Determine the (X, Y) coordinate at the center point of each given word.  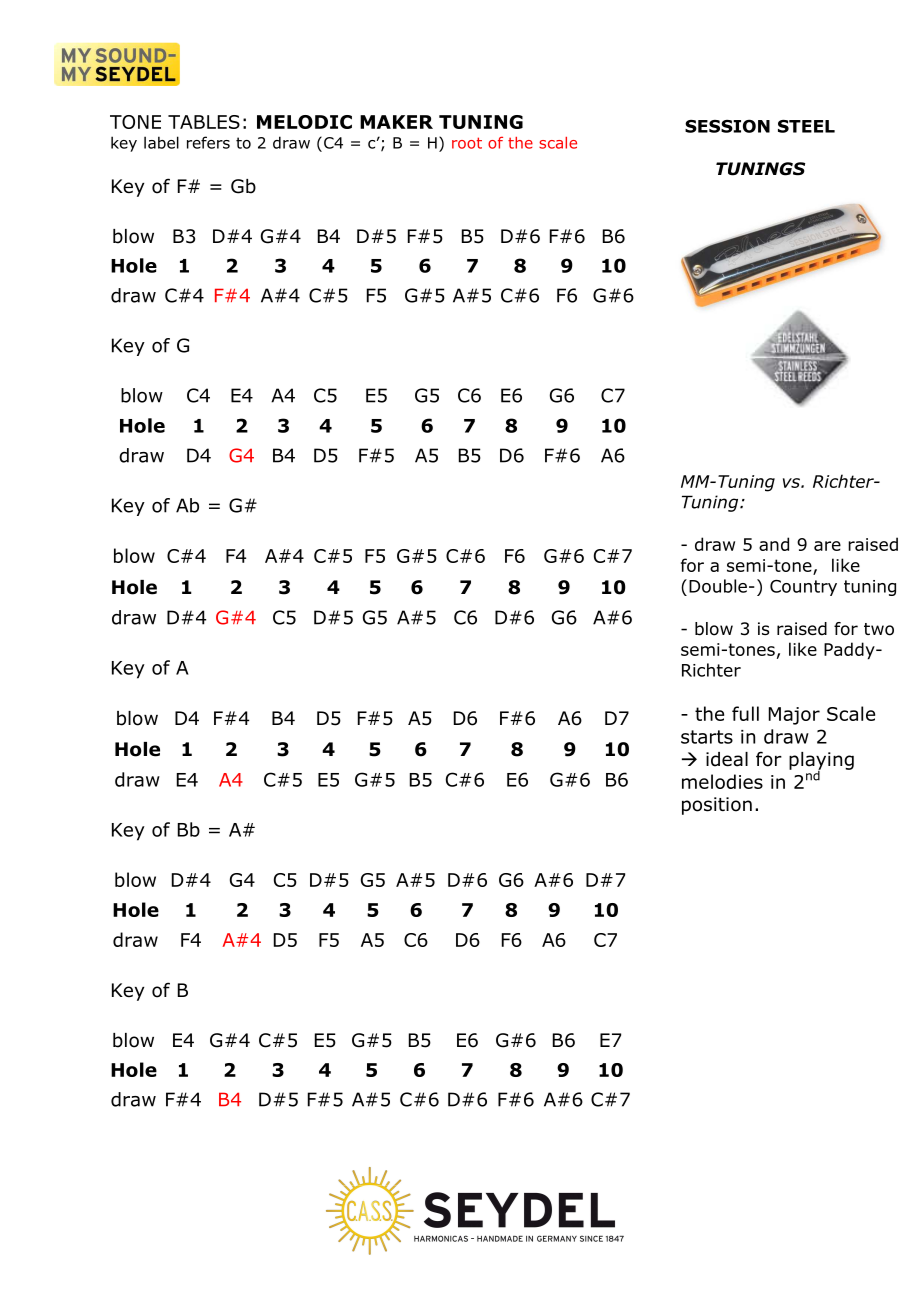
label (161, 142)
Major (794, 716)
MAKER (396, 122)
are (827, 546)
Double (718, 586)
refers (208, 142)
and (774, 544)
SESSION (727, 126)
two (879, 629)
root (467, 143)
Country (803, 588)
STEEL (806, 126)
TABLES (204, 122)
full (745, 713)
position (717, 806)
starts (707, 737)
